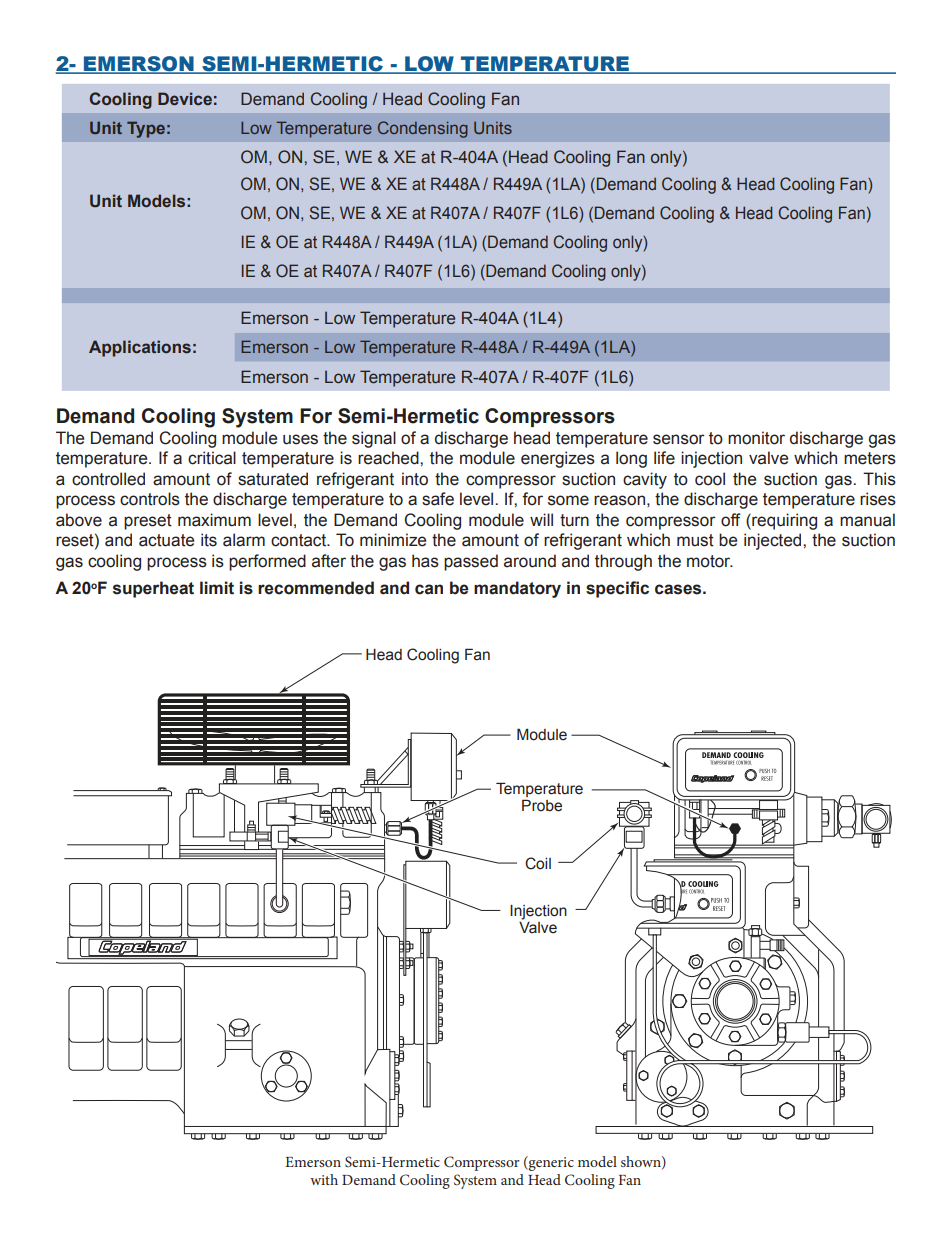 The image size is (952, 1233). I want to click on Condensing, so click(423, 129).
